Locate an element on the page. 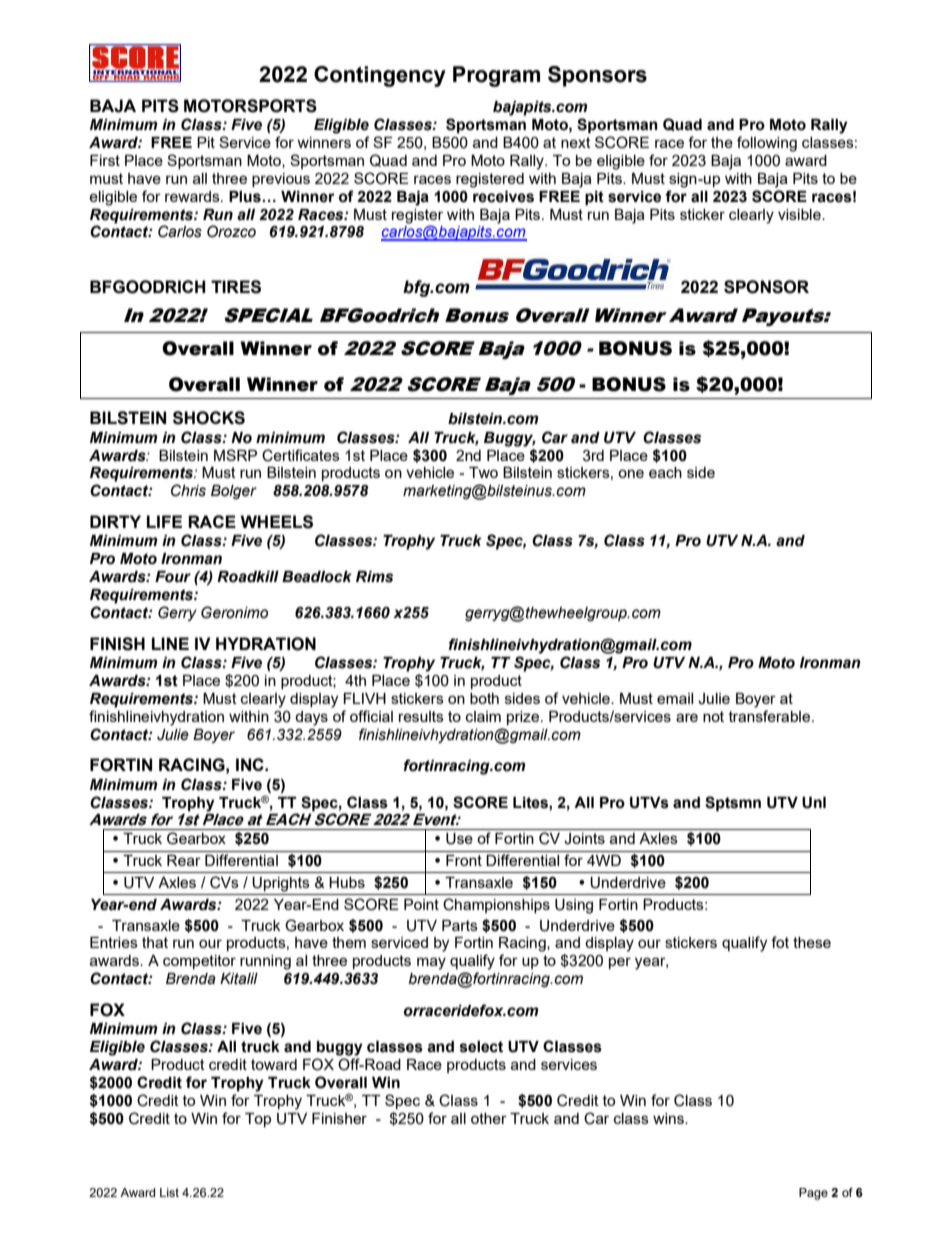 This image has height=1233, width=952. List is located at coordinates (169, 1192).
